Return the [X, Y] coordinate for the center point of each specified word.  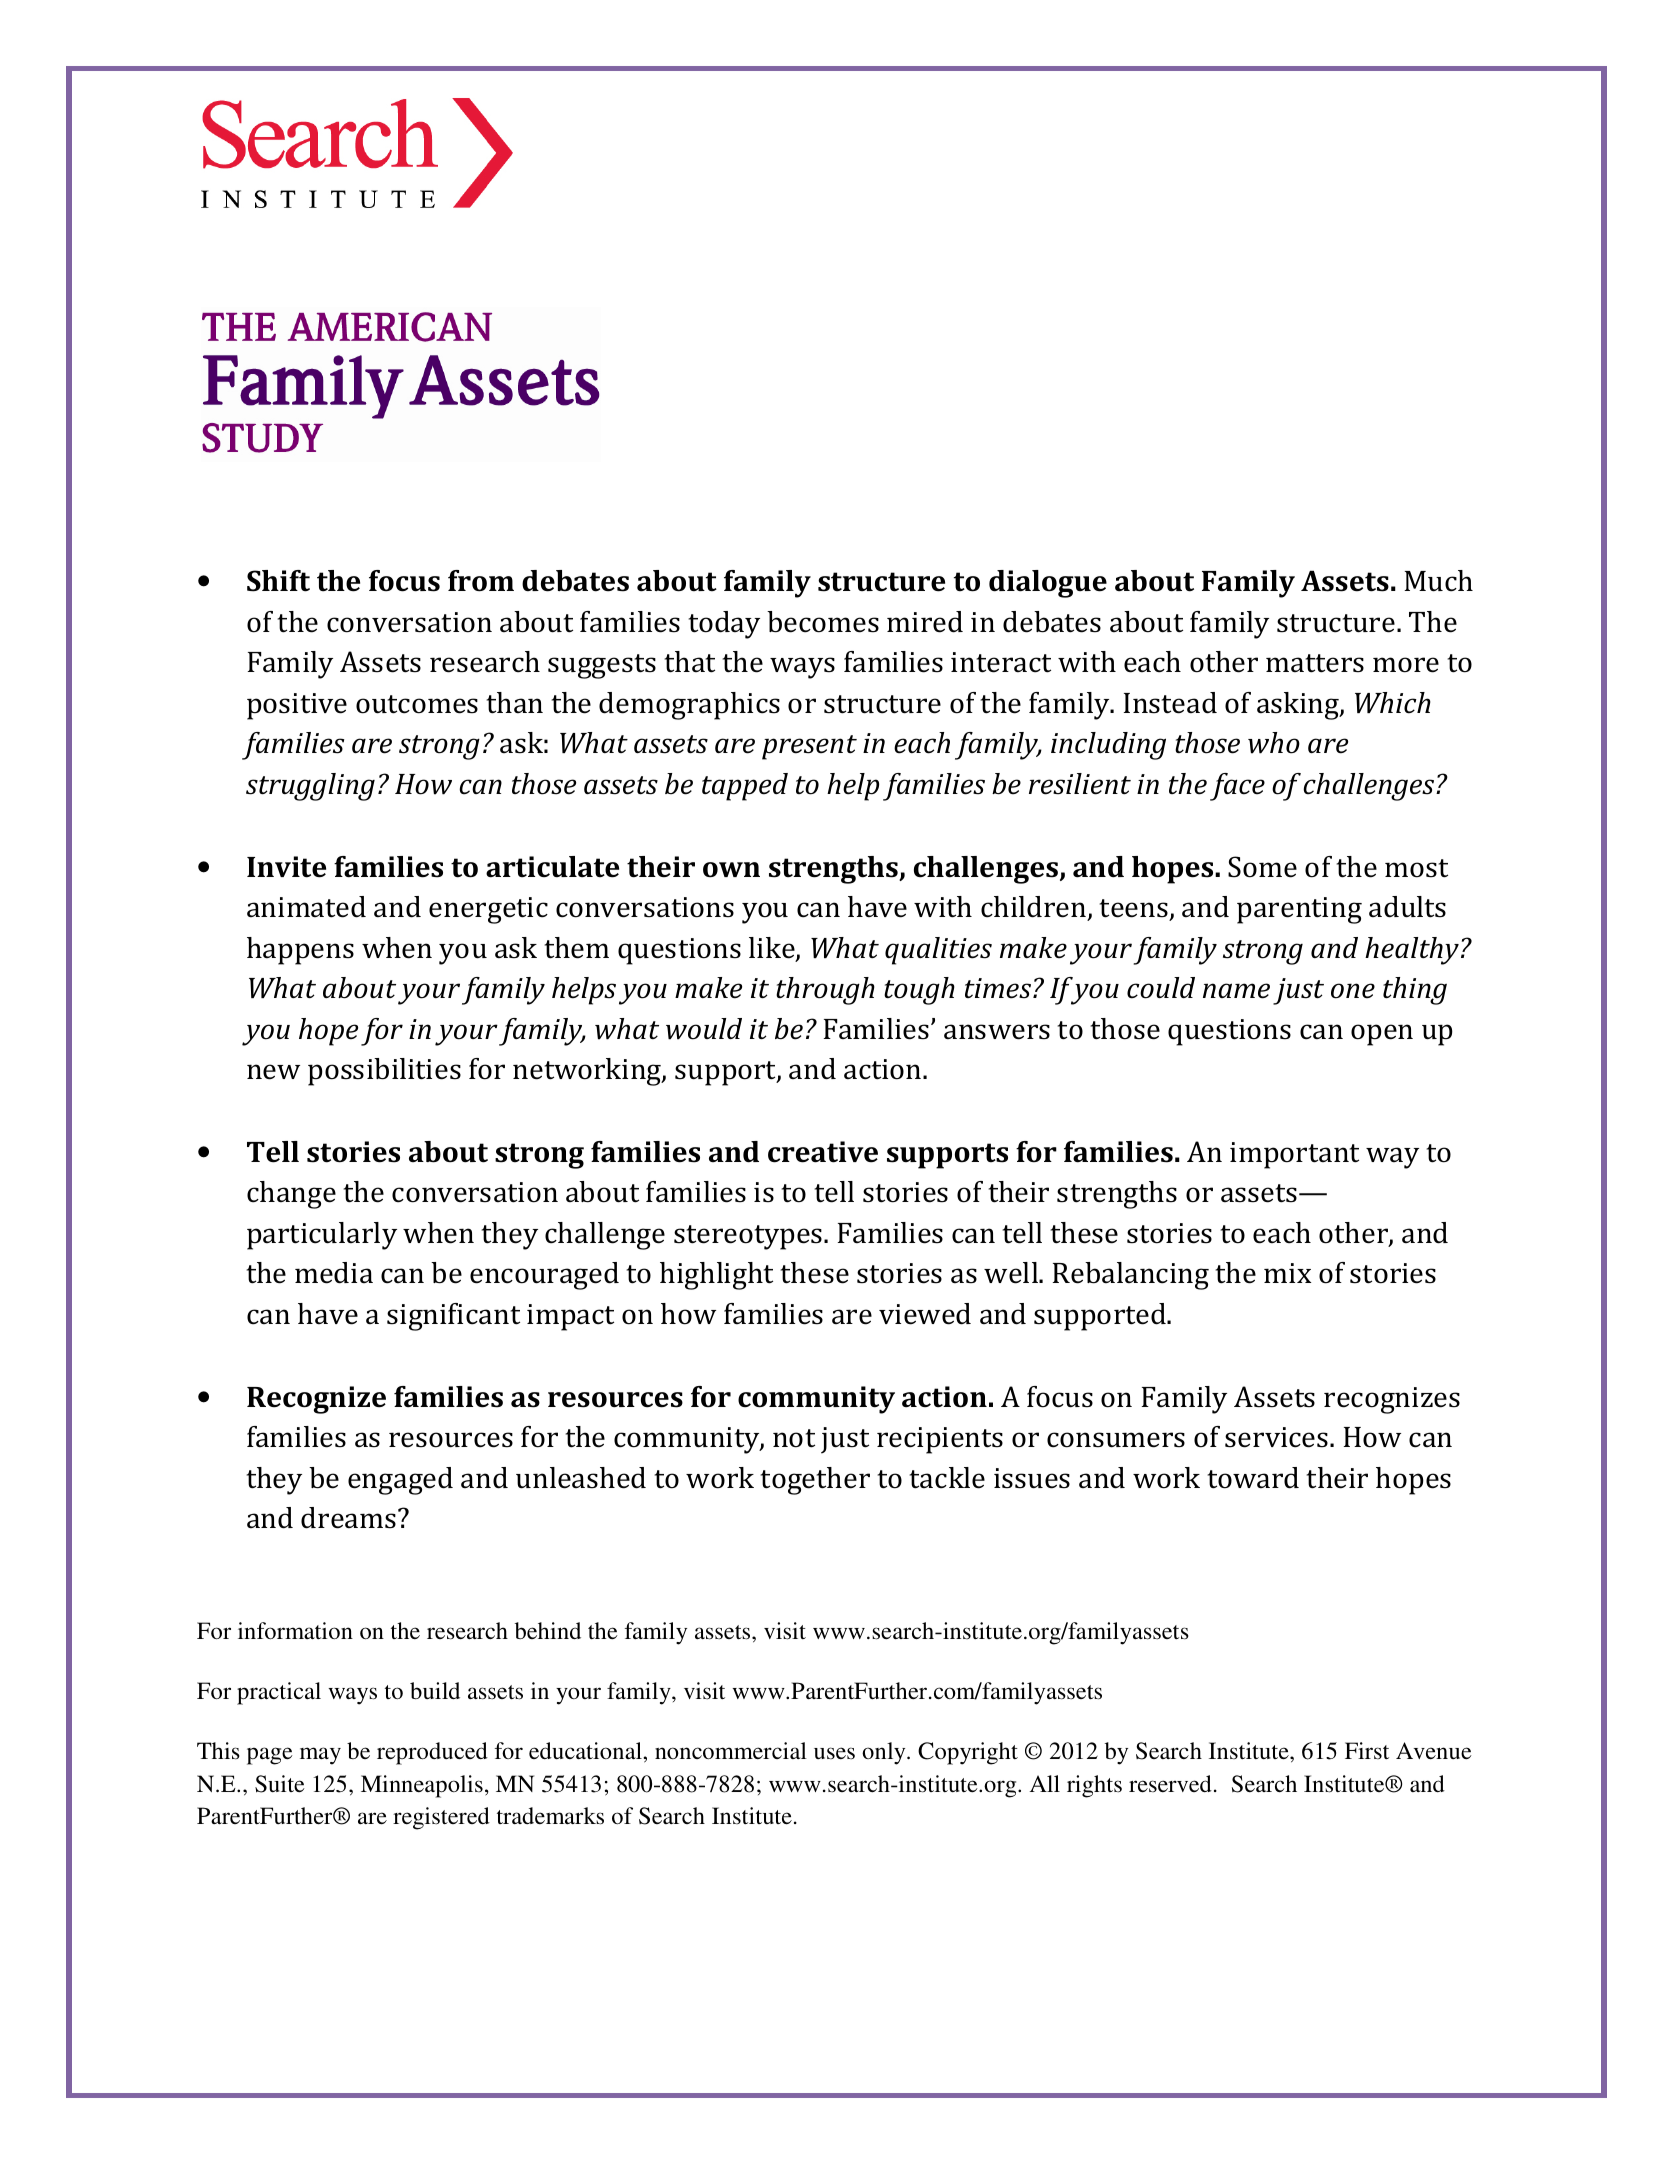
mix [1287, 1273]
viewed [925, 1314]
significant [453, 1317]
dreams [348, 1518]
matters [1315, 663]
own [731, 870]
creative [823, 1152]
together [815, 1481]
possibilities [384, 1072]
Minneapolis [422, 1786]
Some [1262, 867]
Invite [286, 867]
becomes [823, 622]
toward [1253, 1478]
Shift [278, 581]
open [1382, 1035]
